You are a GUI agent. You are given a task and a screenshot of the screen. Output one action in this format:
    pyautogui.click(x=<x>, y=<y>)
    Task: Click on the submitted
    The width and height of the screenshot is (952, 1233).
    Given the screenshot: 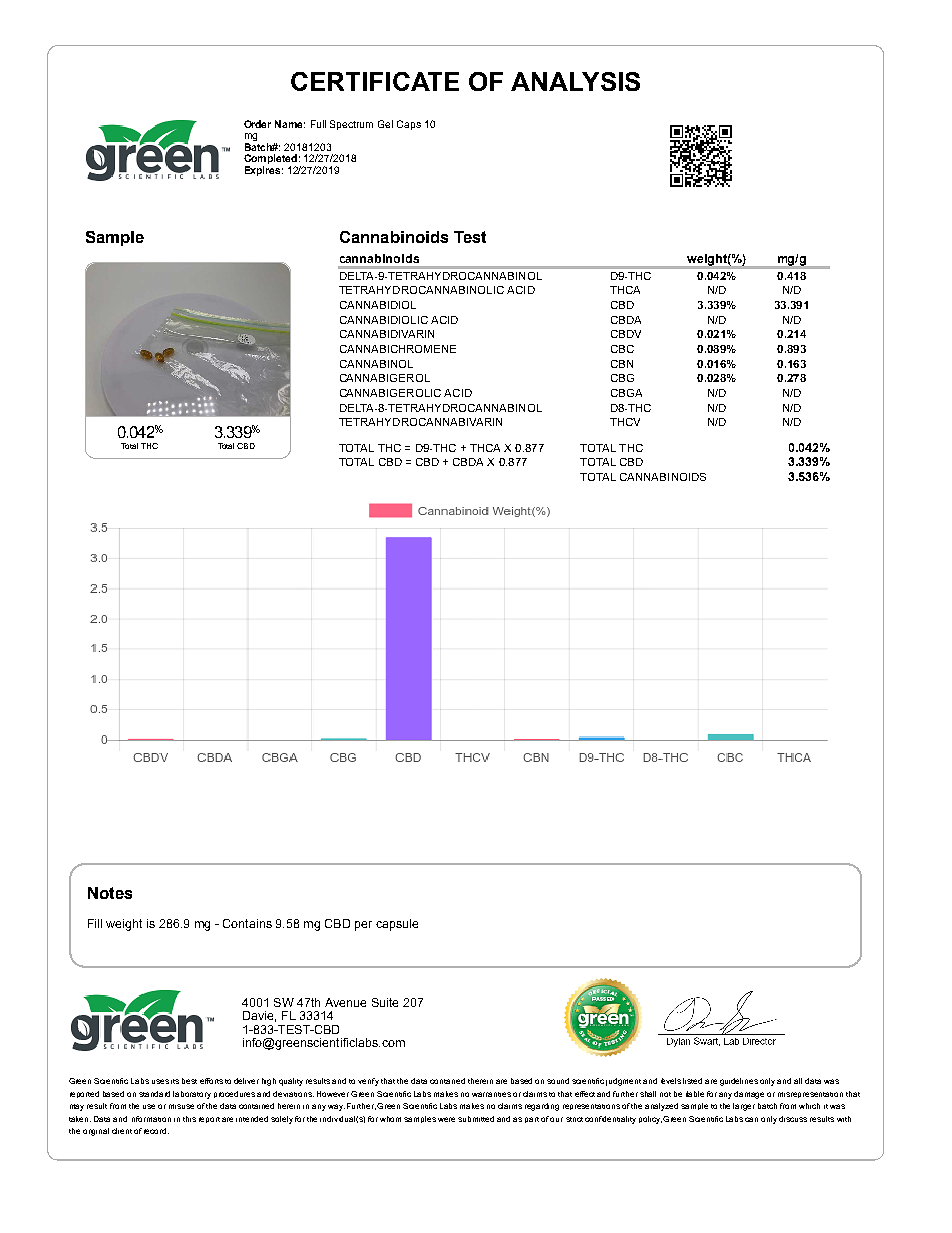 What is the action you would take?
    pyautogui.click(x=476, y=1119)
